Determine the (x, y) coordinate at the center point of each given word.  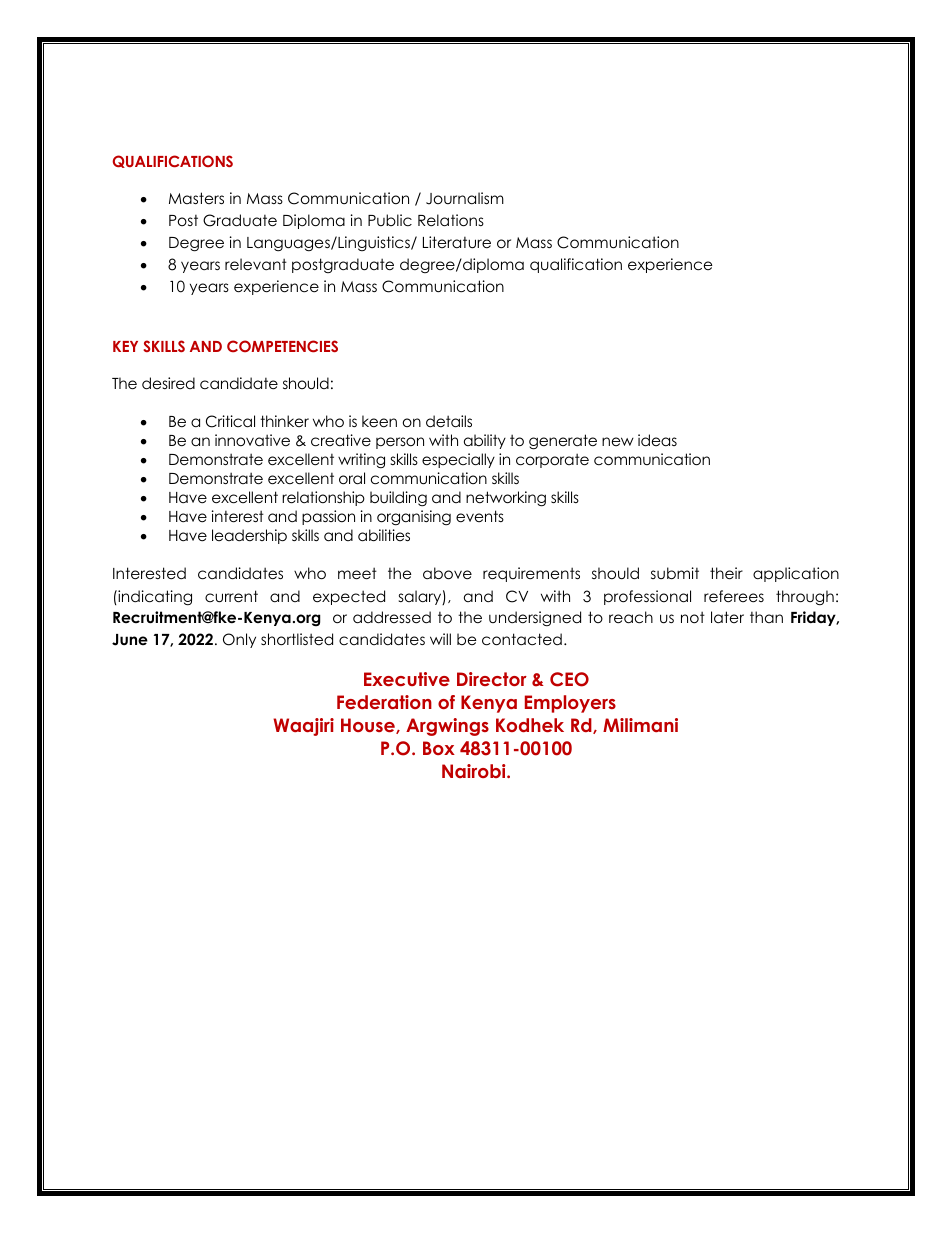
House (369, 726)
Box (439, 748)
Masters (196, 198)
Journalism (465, 198)
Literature (457, 242)
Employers (570, 704)
